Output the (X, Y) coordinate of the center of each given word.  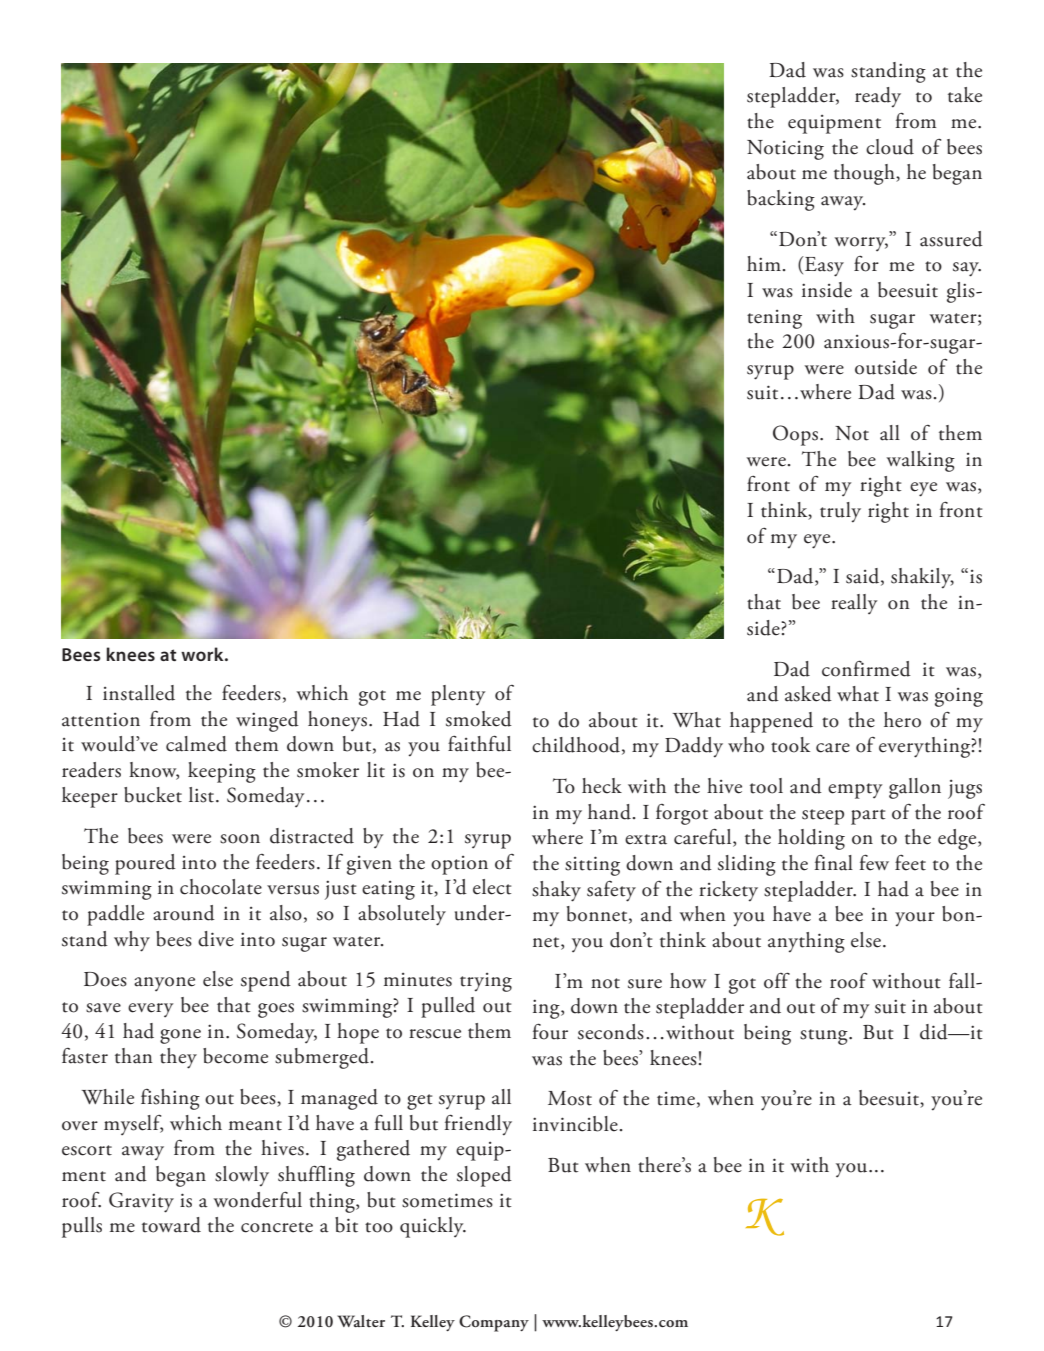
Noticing (785, 150)
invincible (575, 1124)
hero (902, 720)
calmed (196, 744)
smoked (479, 719)
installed (139, 693)
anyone (164, 984)
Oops (797, 435)
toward (171, 1225)
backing (781, 200)
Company (494, 1323)
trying (486, 982)
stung (825, 1037)
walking (921, 461)
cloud (890, 147)
